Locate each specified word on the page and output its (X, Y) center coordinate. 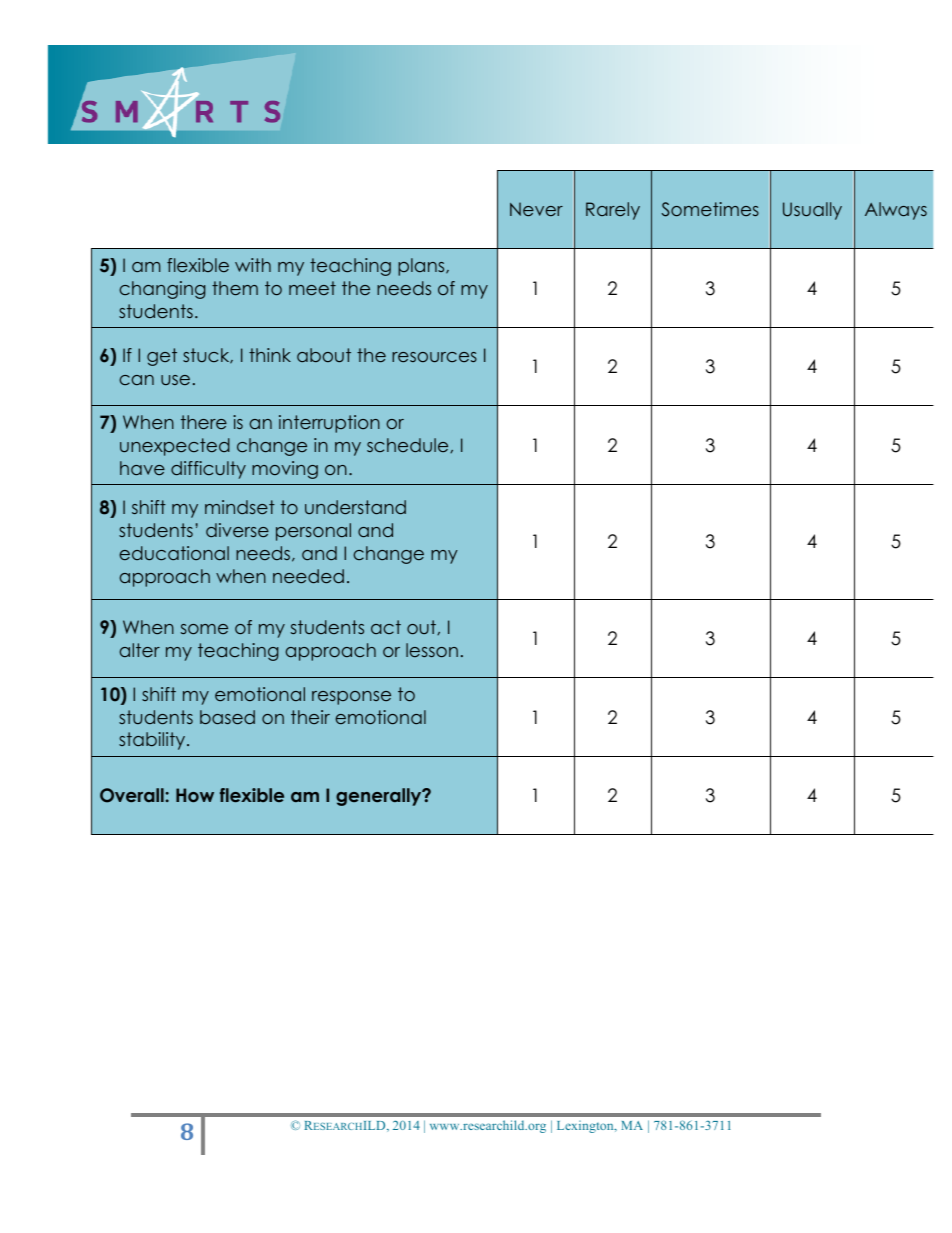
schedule (409, 445)
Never (536, 209)
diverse (237, 530)
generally (380, 797)
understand (355, 507)
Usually (812, 211)
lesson (432, 650)
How (195, 795)
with (253, 265)
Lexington (586, 1127)
